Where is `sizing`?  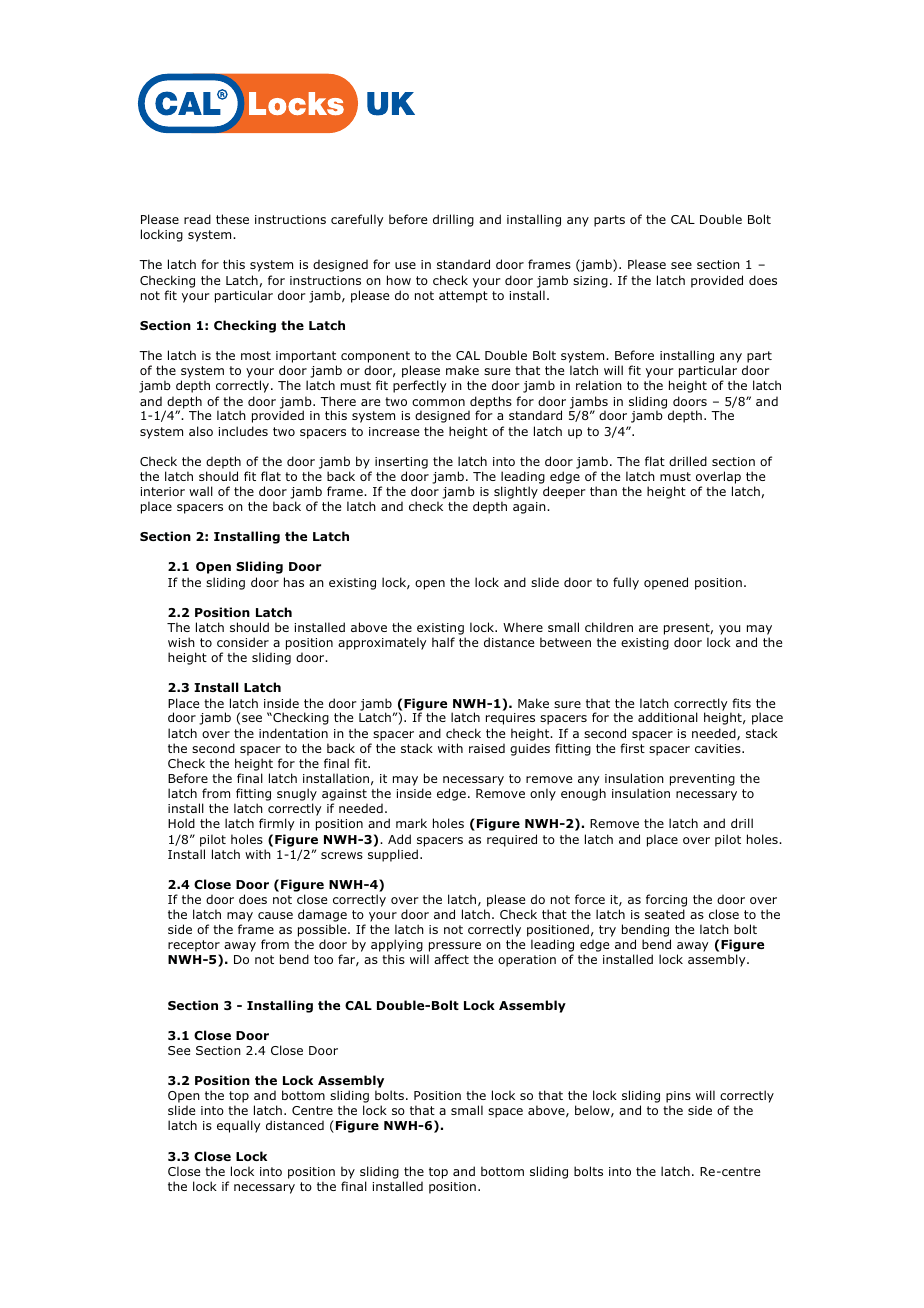 sizing is located at coordinates (590, 282).
